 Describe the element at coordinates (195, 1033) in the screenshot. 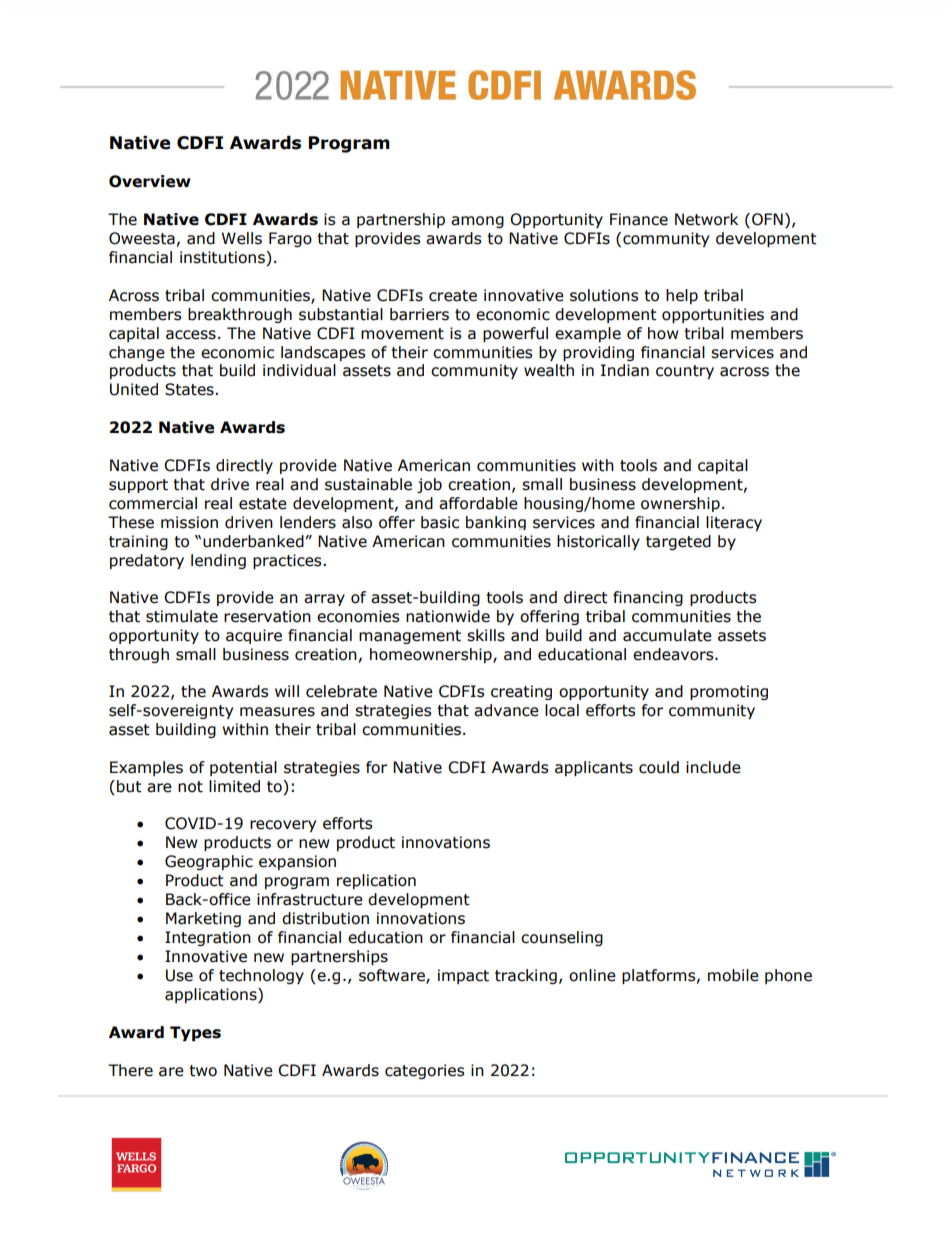

I see `Types` at that location.
